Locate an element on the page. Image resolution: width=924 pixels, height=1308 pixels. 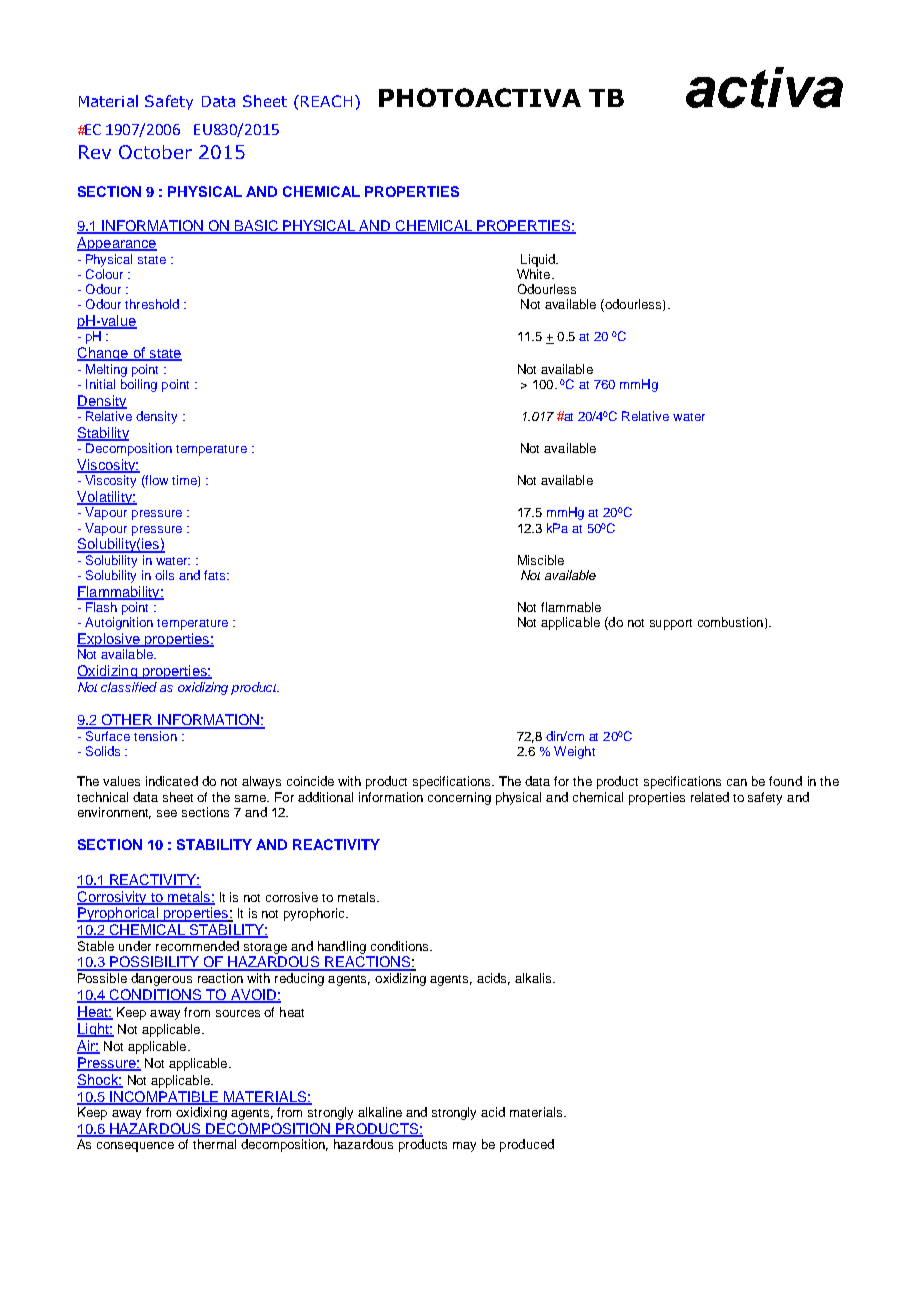
REACH is located at coordinates (326, 101).
